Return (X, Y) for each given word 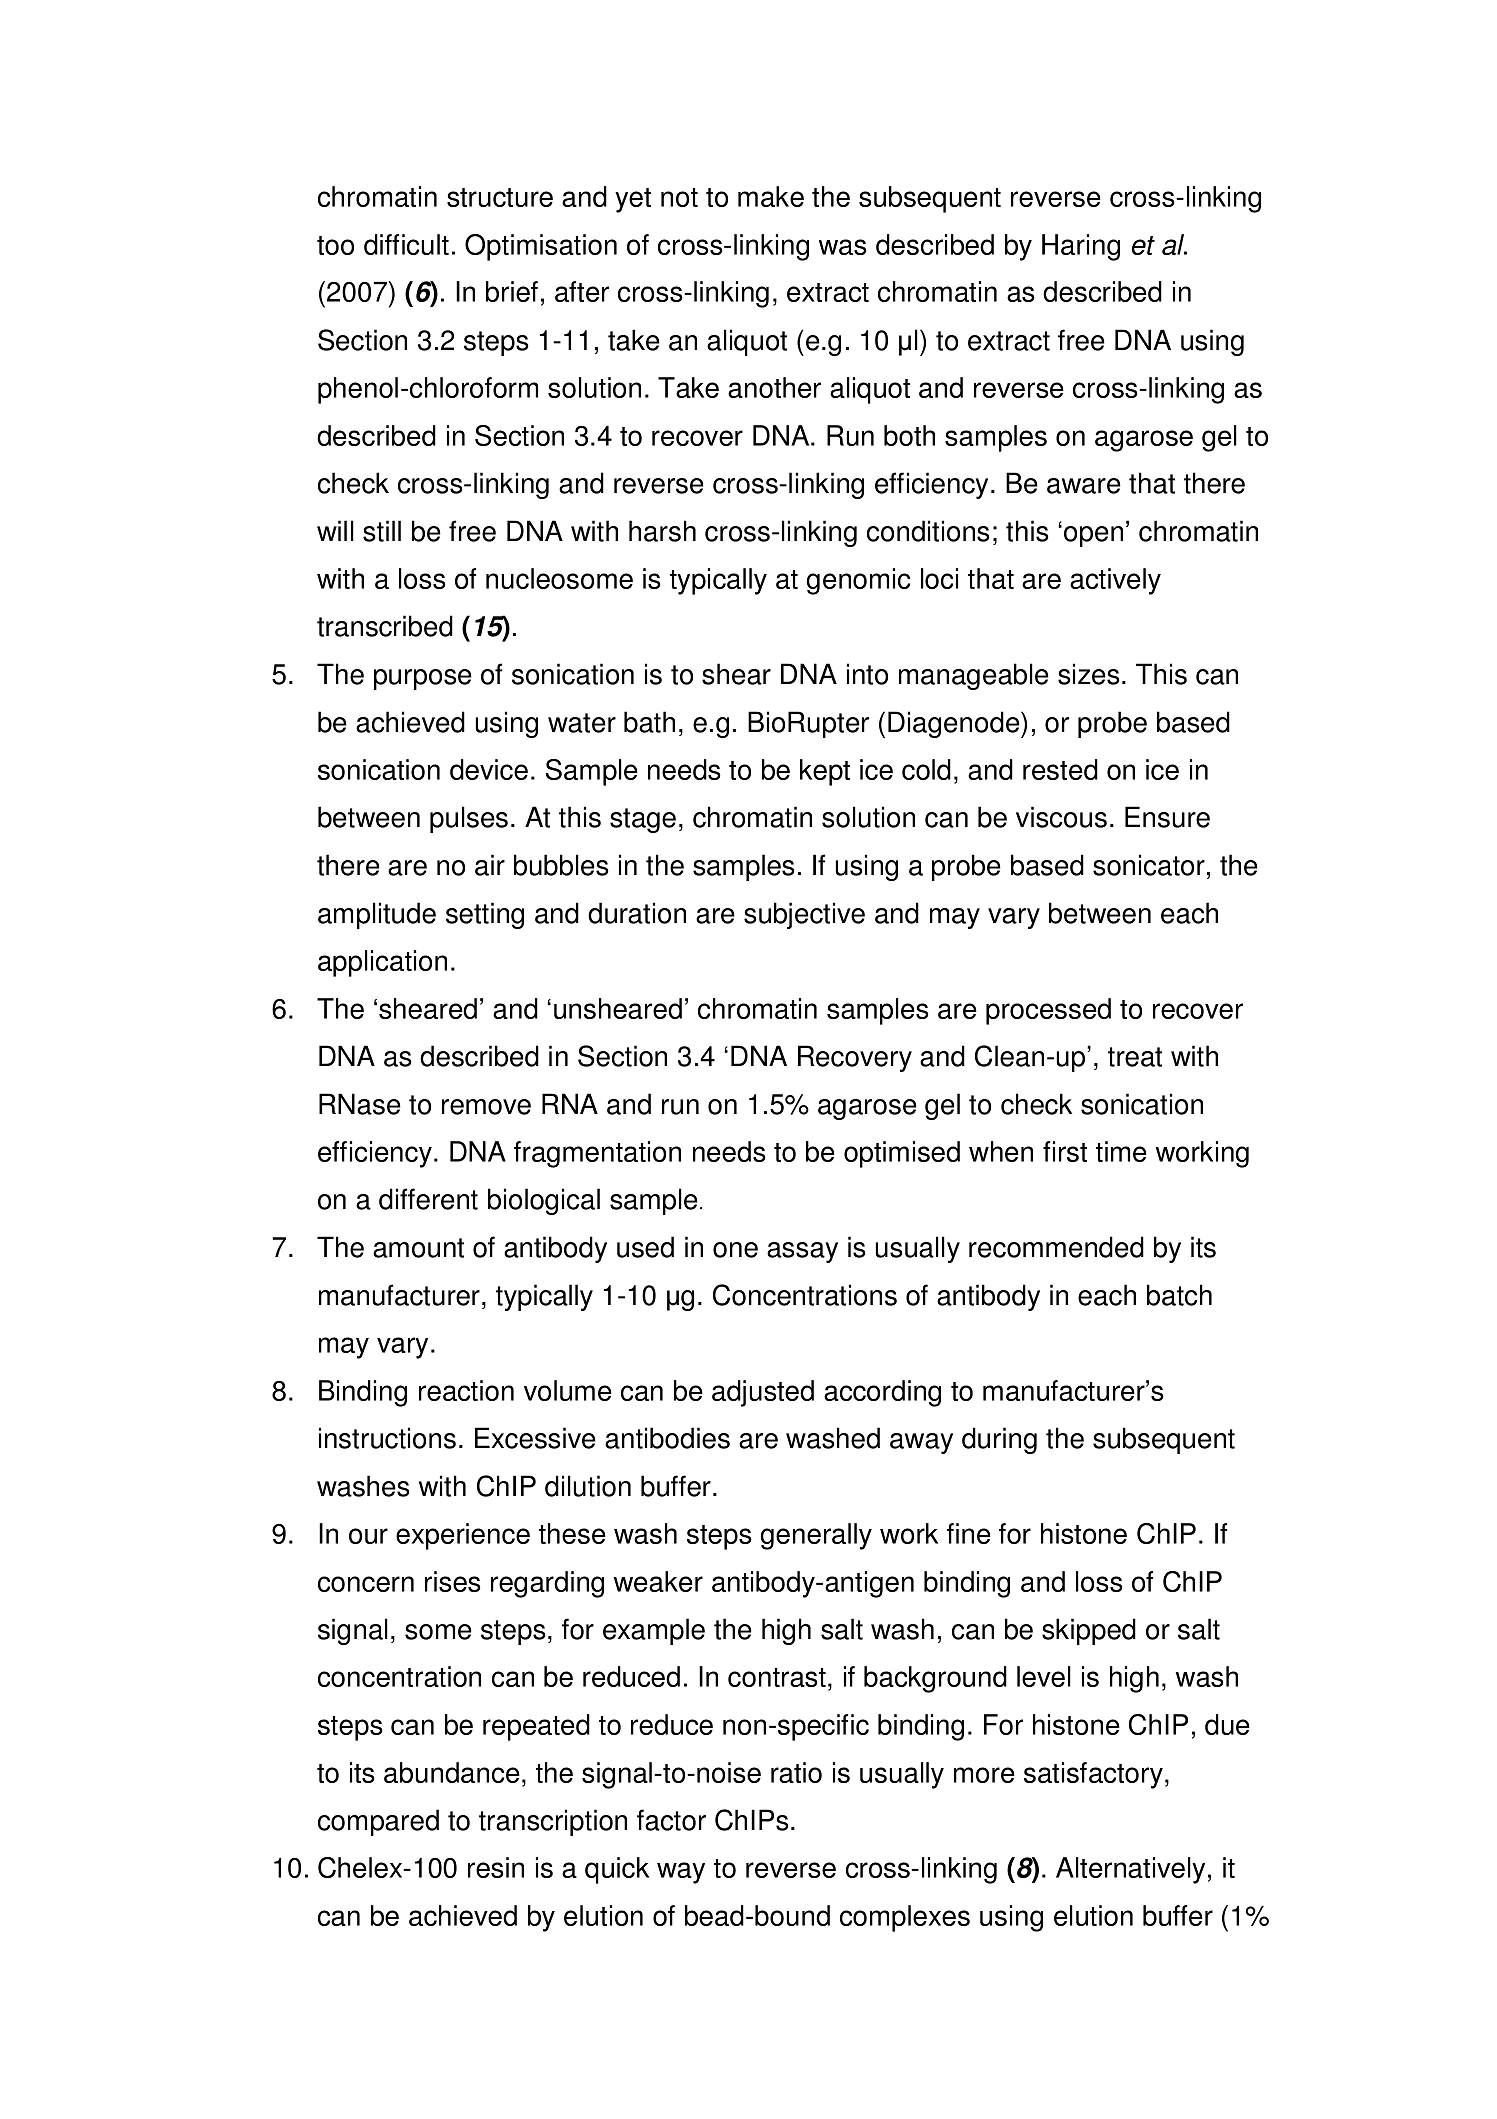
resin (496, 1867)
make (771, 196)
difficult (406, 244)
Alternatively (1130, 1870)
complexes (905, 1918)
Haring (1081, 247)
